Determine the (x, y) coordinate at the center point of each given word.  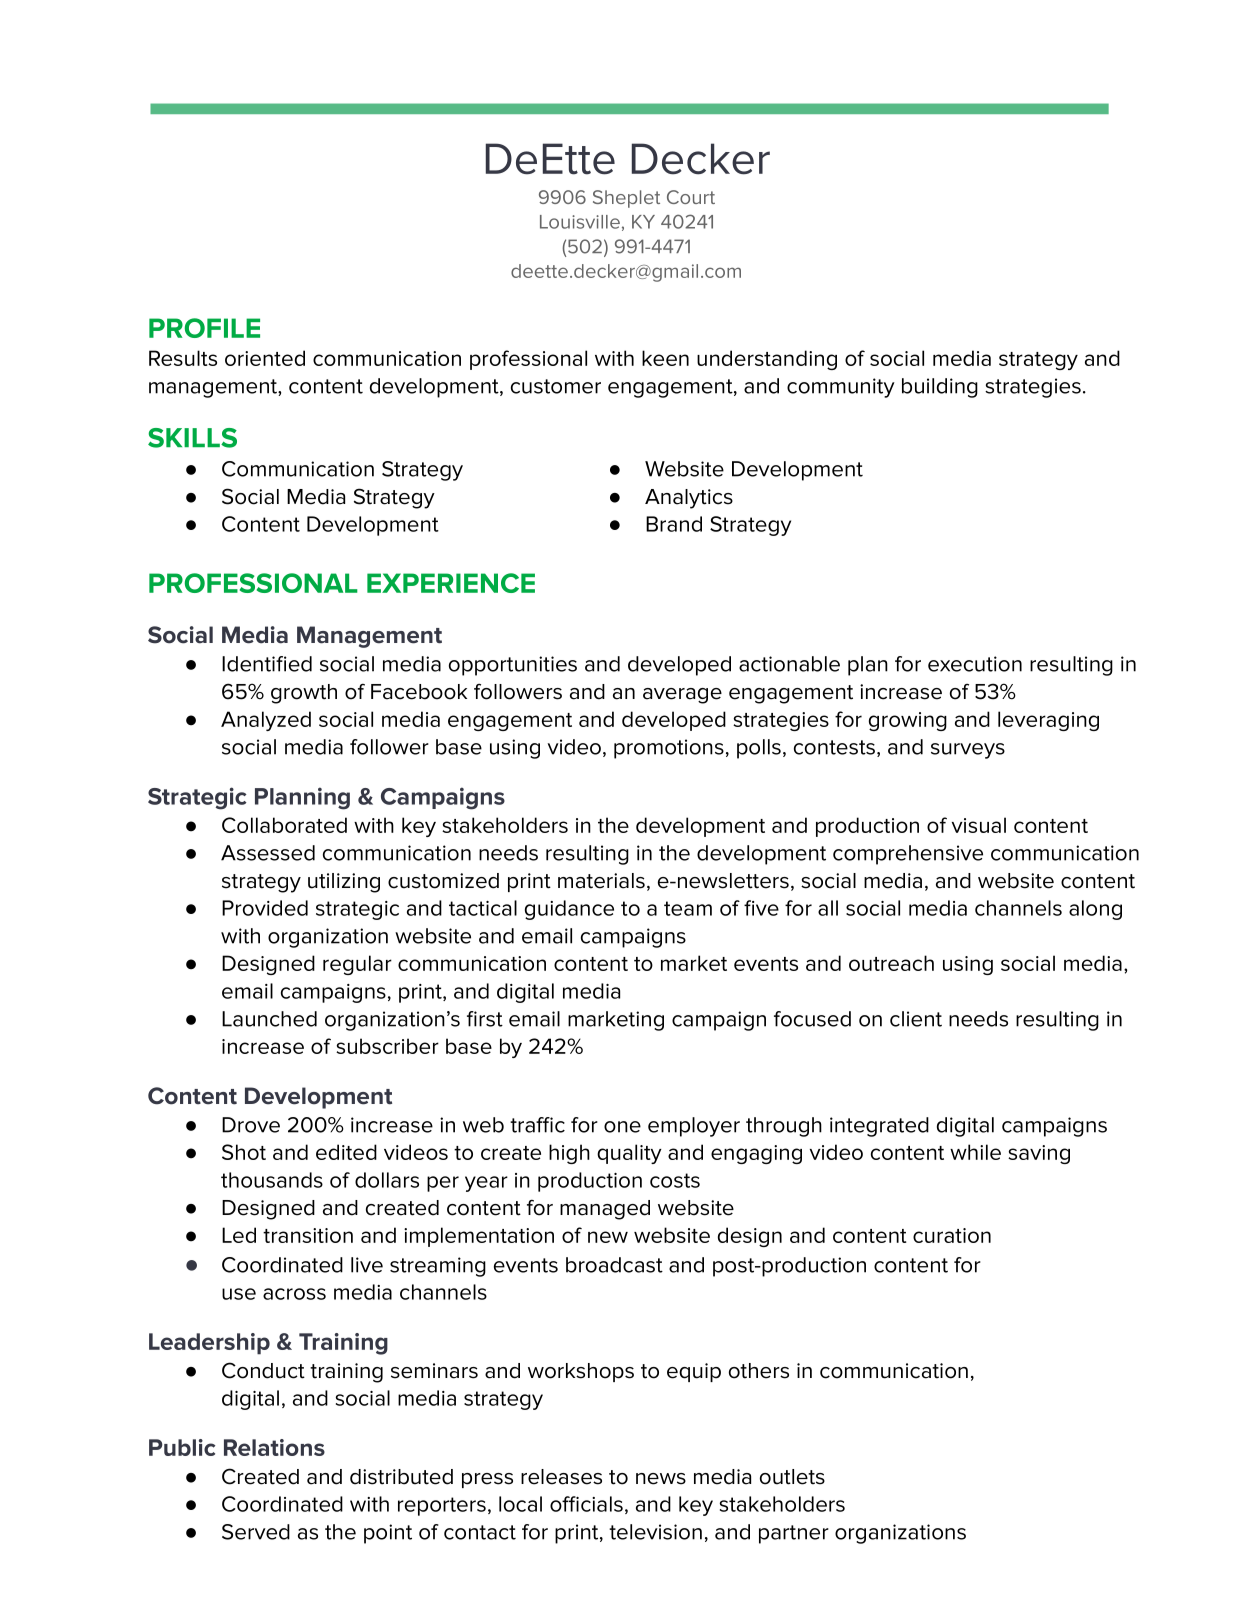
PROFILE (204, 328)
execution (975, 664)
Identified (267, 664)
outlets (792, 1477)
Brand (674, 524)
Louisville (580, 222)
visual (979, 825)
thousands (272, 1180)
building (940, 388)
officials (586, 1504)
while (975, 1152)
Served (256, 1532)
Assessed (268, 853)
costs (675, 1180)
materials (601, 881)
